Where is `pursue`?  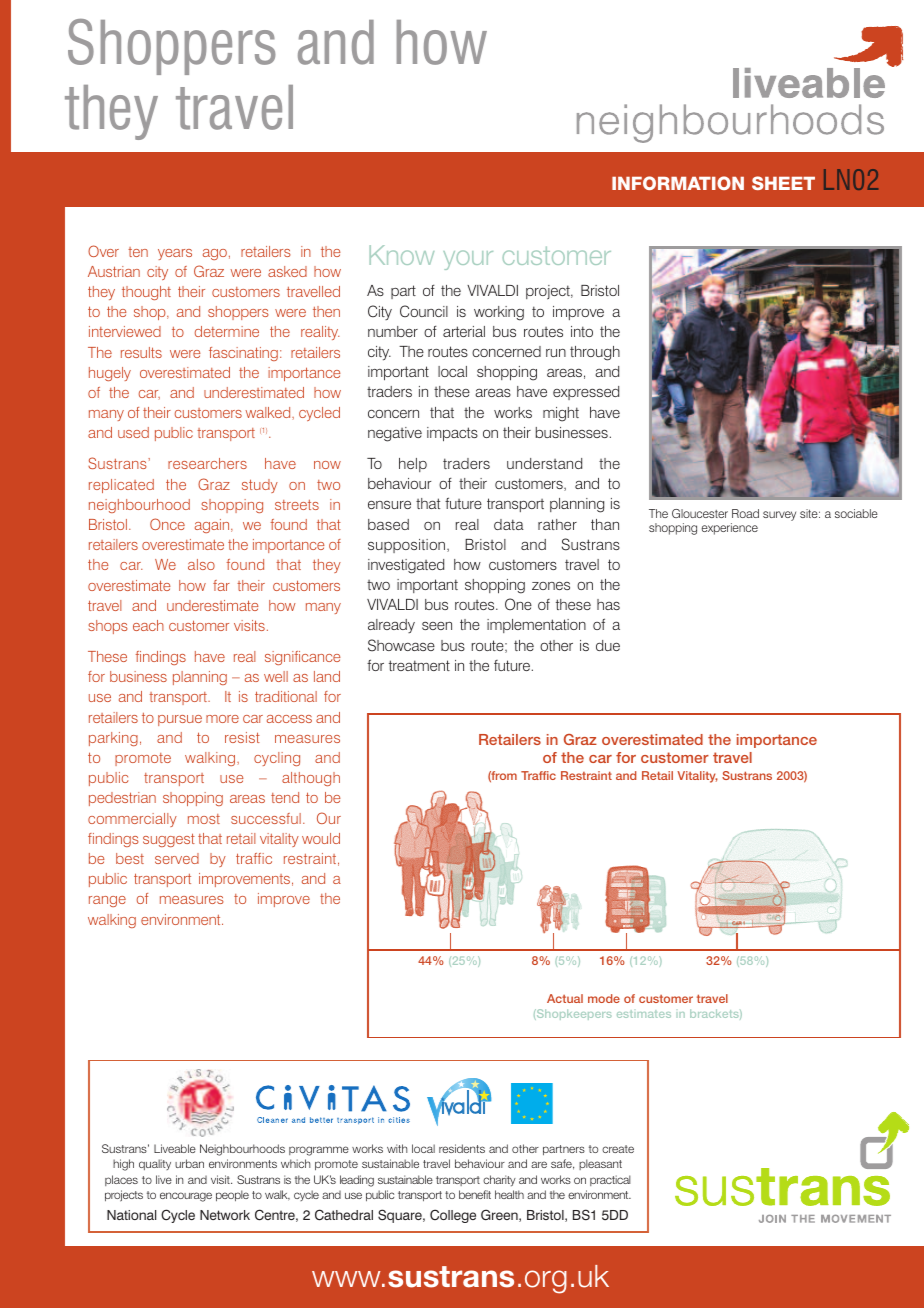
pursue is located at coordinates (180, 720).
